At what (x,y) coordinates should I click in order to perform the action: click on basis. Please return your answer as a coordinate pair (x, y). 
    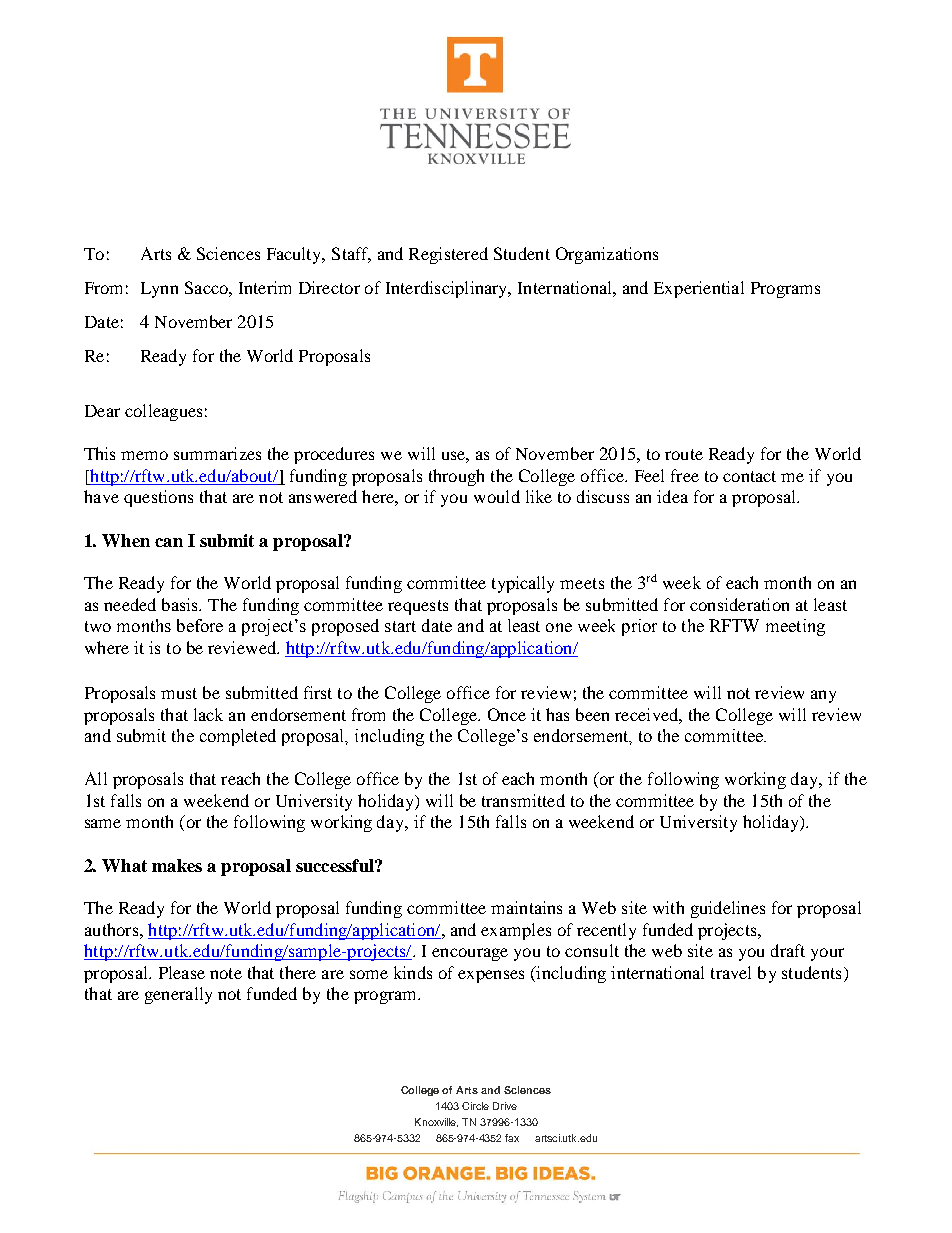
    Looking at the image, I should click on (181, 604).
